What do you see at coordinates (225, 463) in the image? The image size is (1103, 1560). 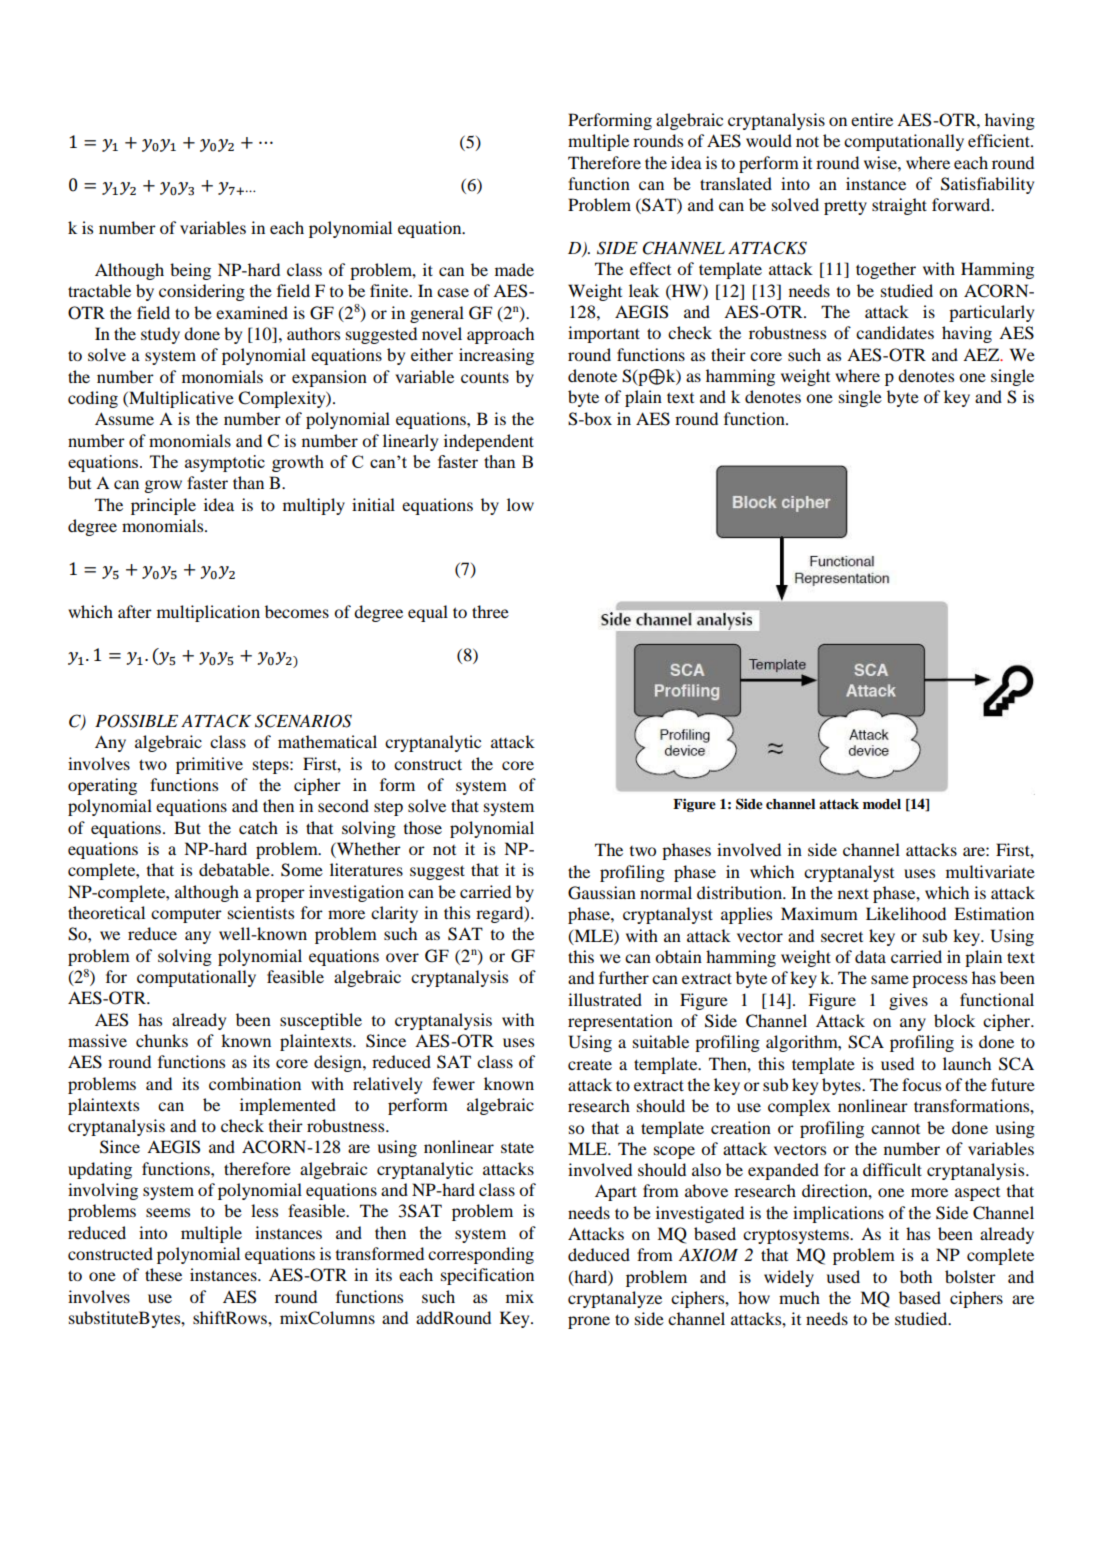 I see `asymptotic` at bounding box center [225, 463].
